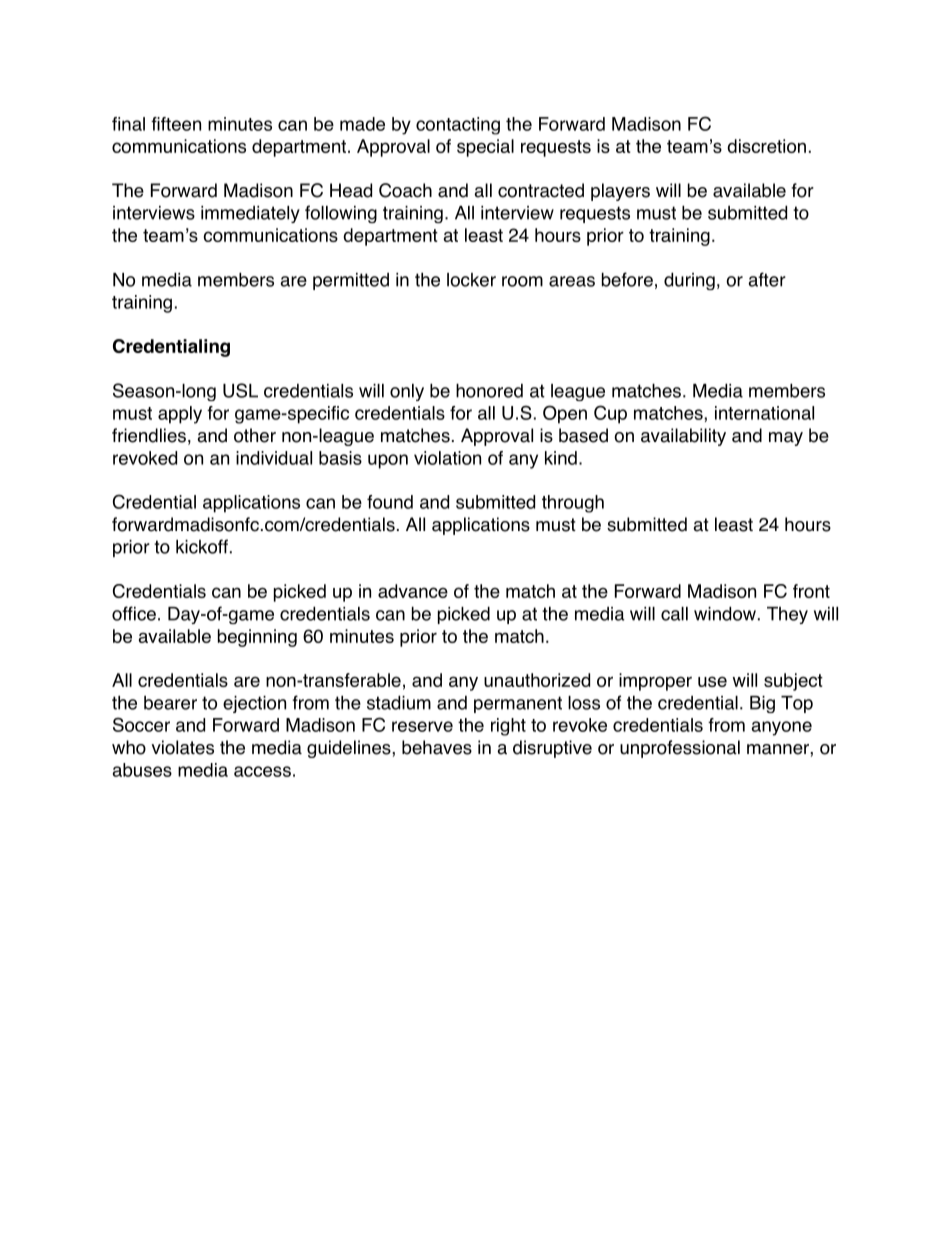  I want to click on fifteen, so click(176, 124).
